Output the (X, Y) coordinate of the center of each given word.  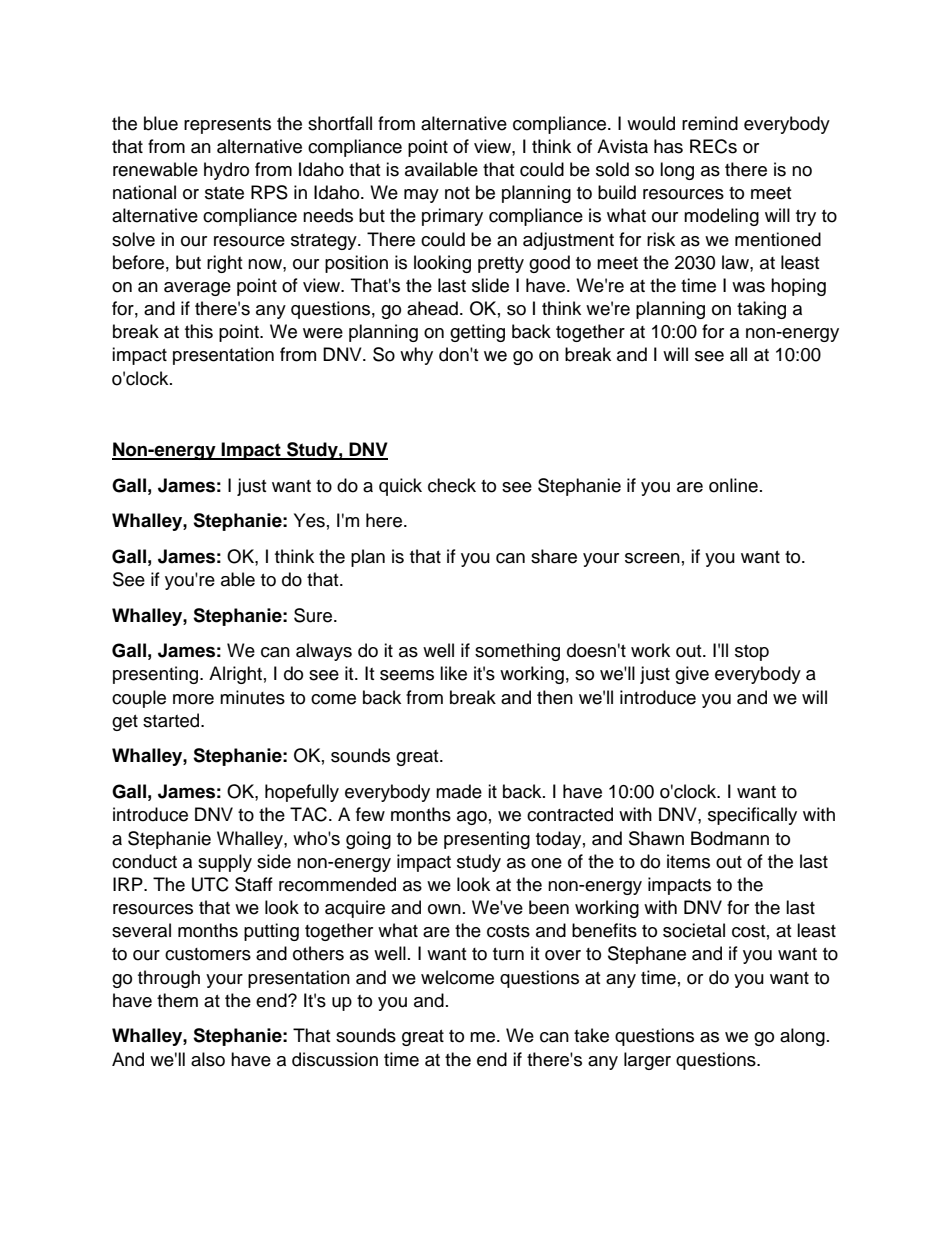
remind (710, 123)
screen (652, 558)
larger (647, 1061)
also (208, 1059)
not (457, 193)
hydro (226, 171)
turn (508, 954)
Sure (314, 615)
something (517, 652)
